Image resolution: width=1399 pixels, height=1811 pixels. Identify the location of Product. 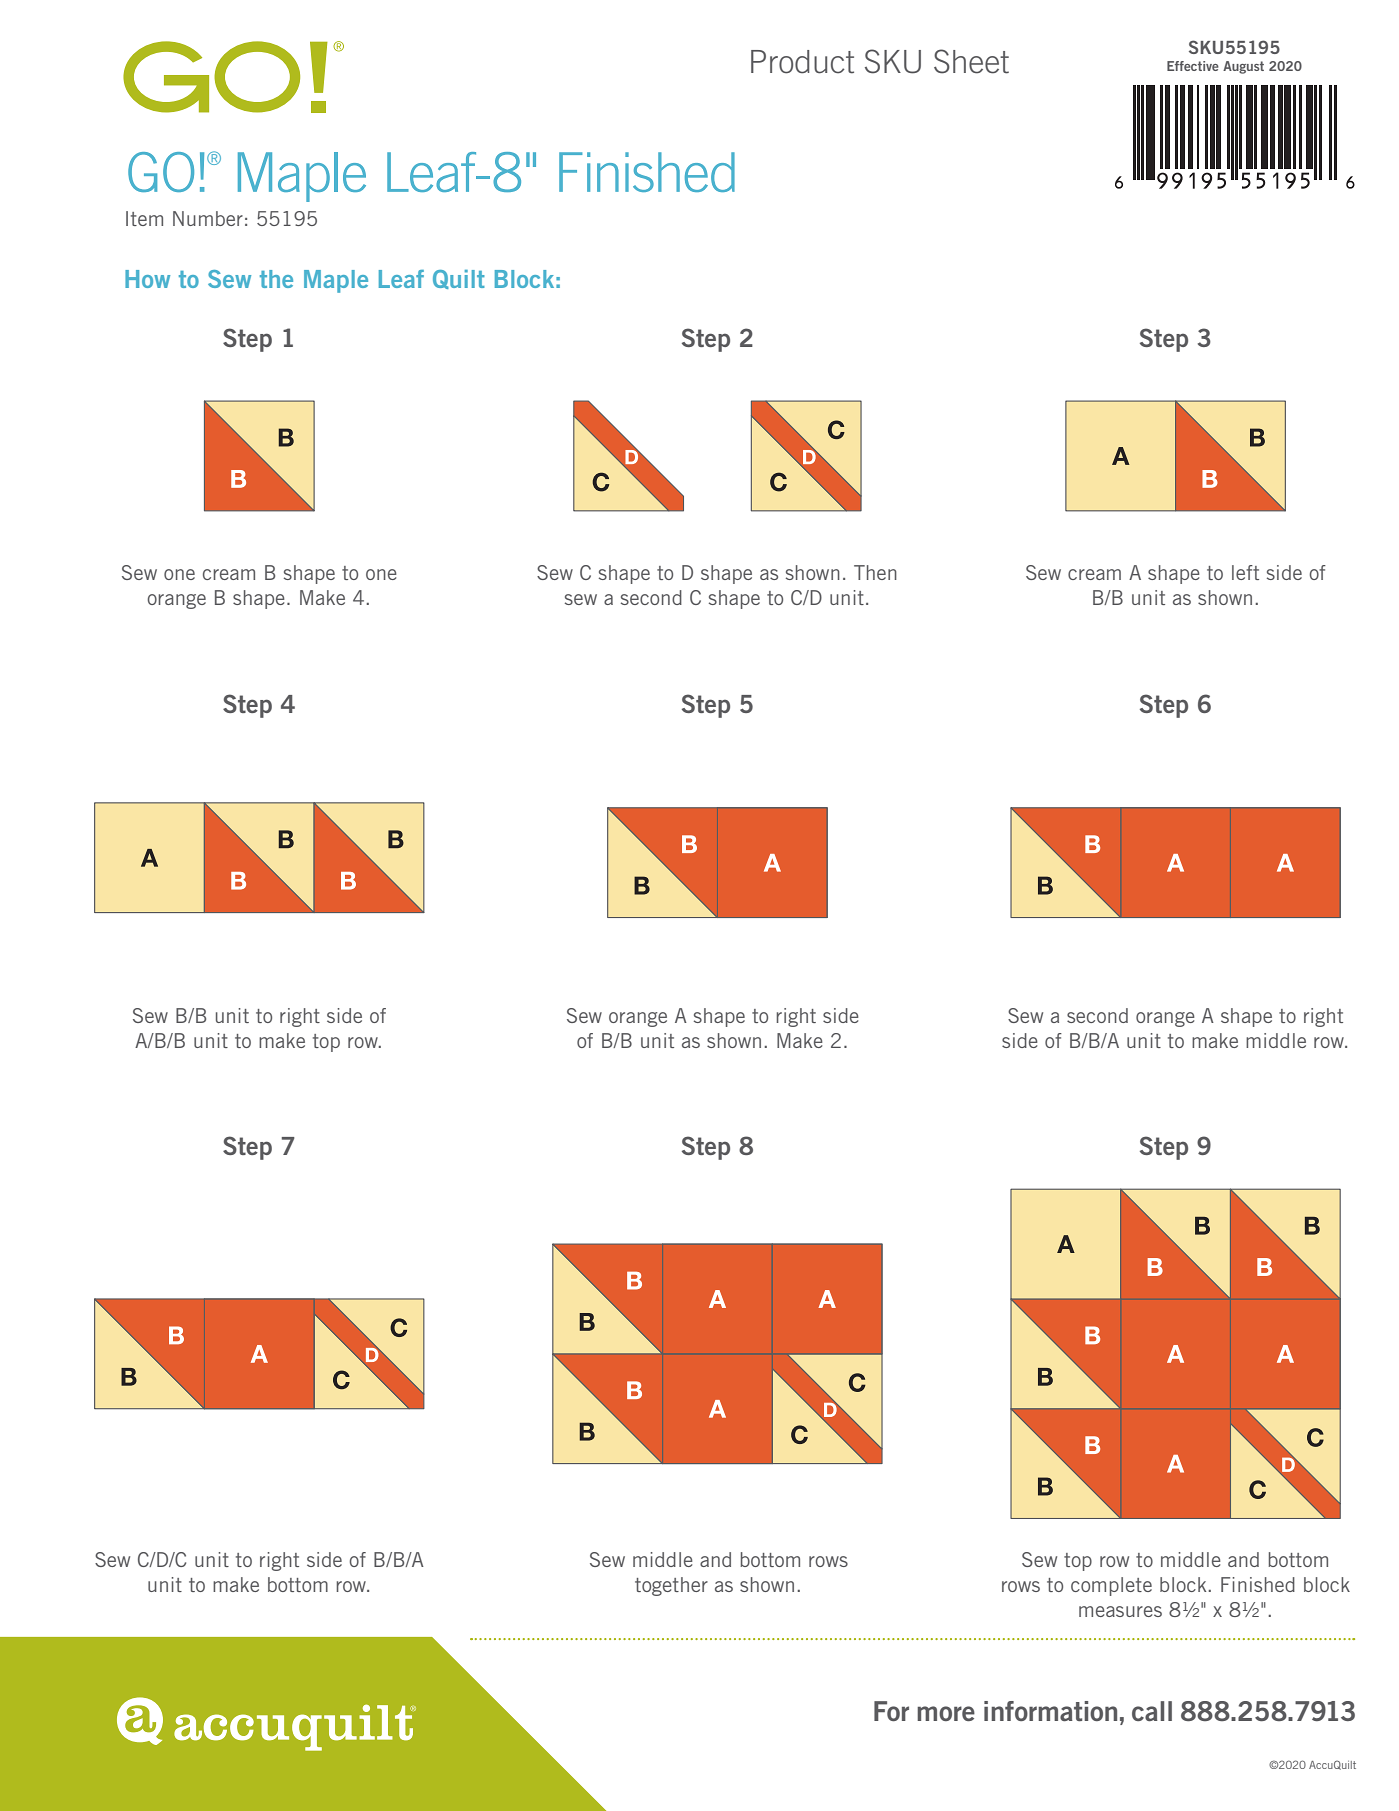
(802, 62).
